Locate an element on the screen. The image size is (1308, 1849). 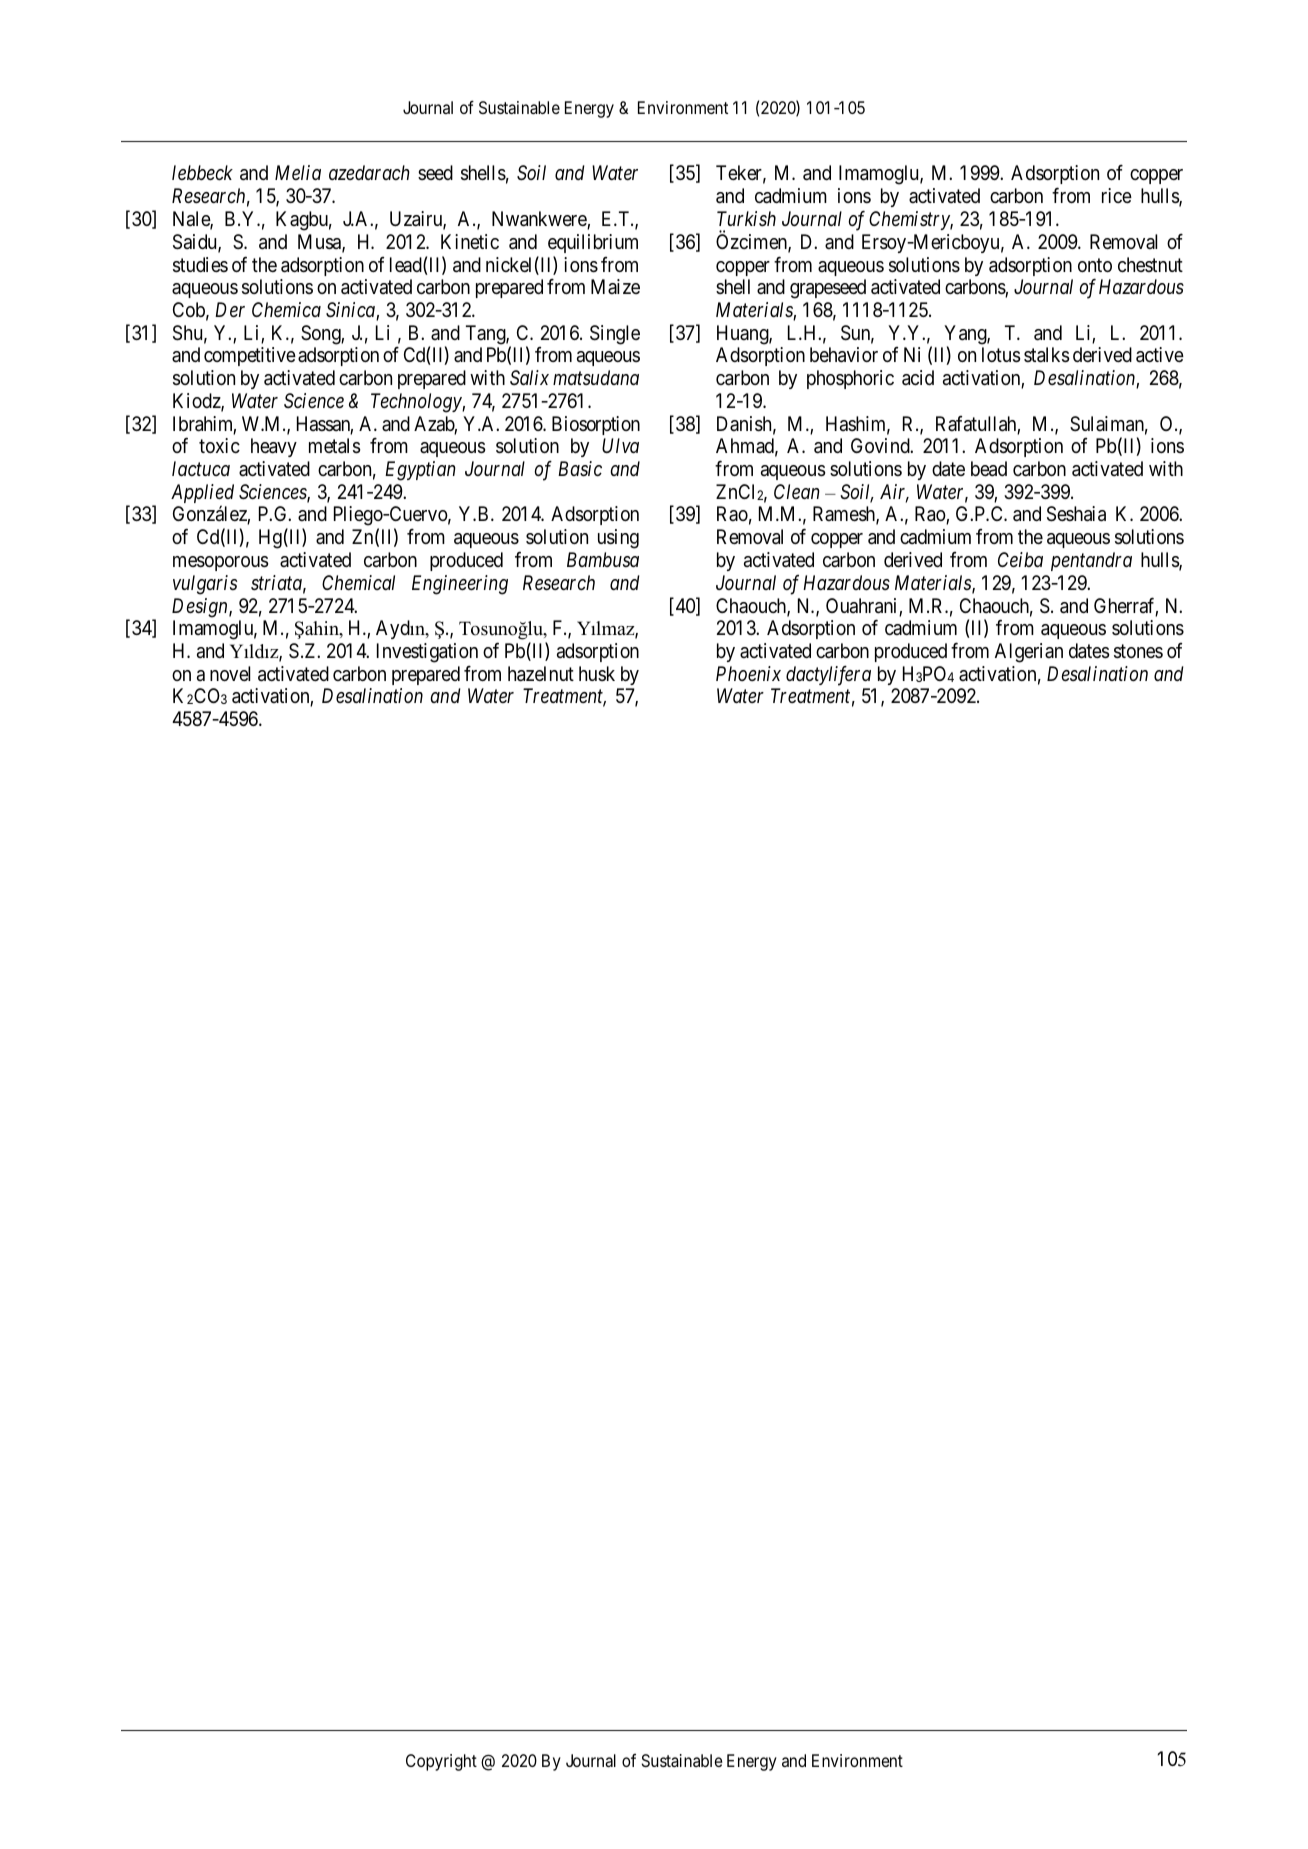
Turkish is located at coordinates (746, 219).
